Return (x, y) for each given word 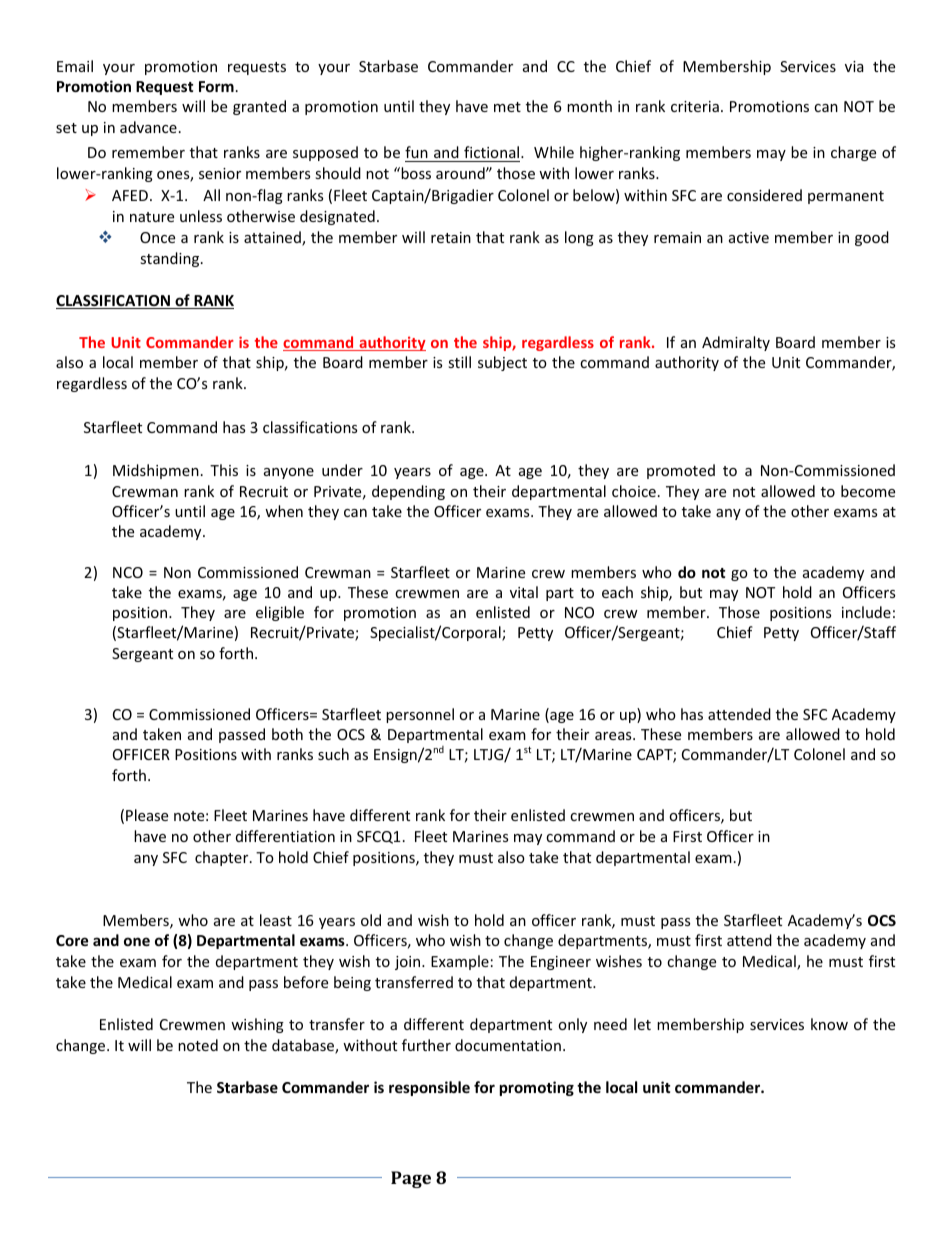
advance (148, 127)
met (507, 107)
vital (524, 592)
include (866, 612)
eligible (280, 613)
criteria (695, 106)
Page (411, 1179)
